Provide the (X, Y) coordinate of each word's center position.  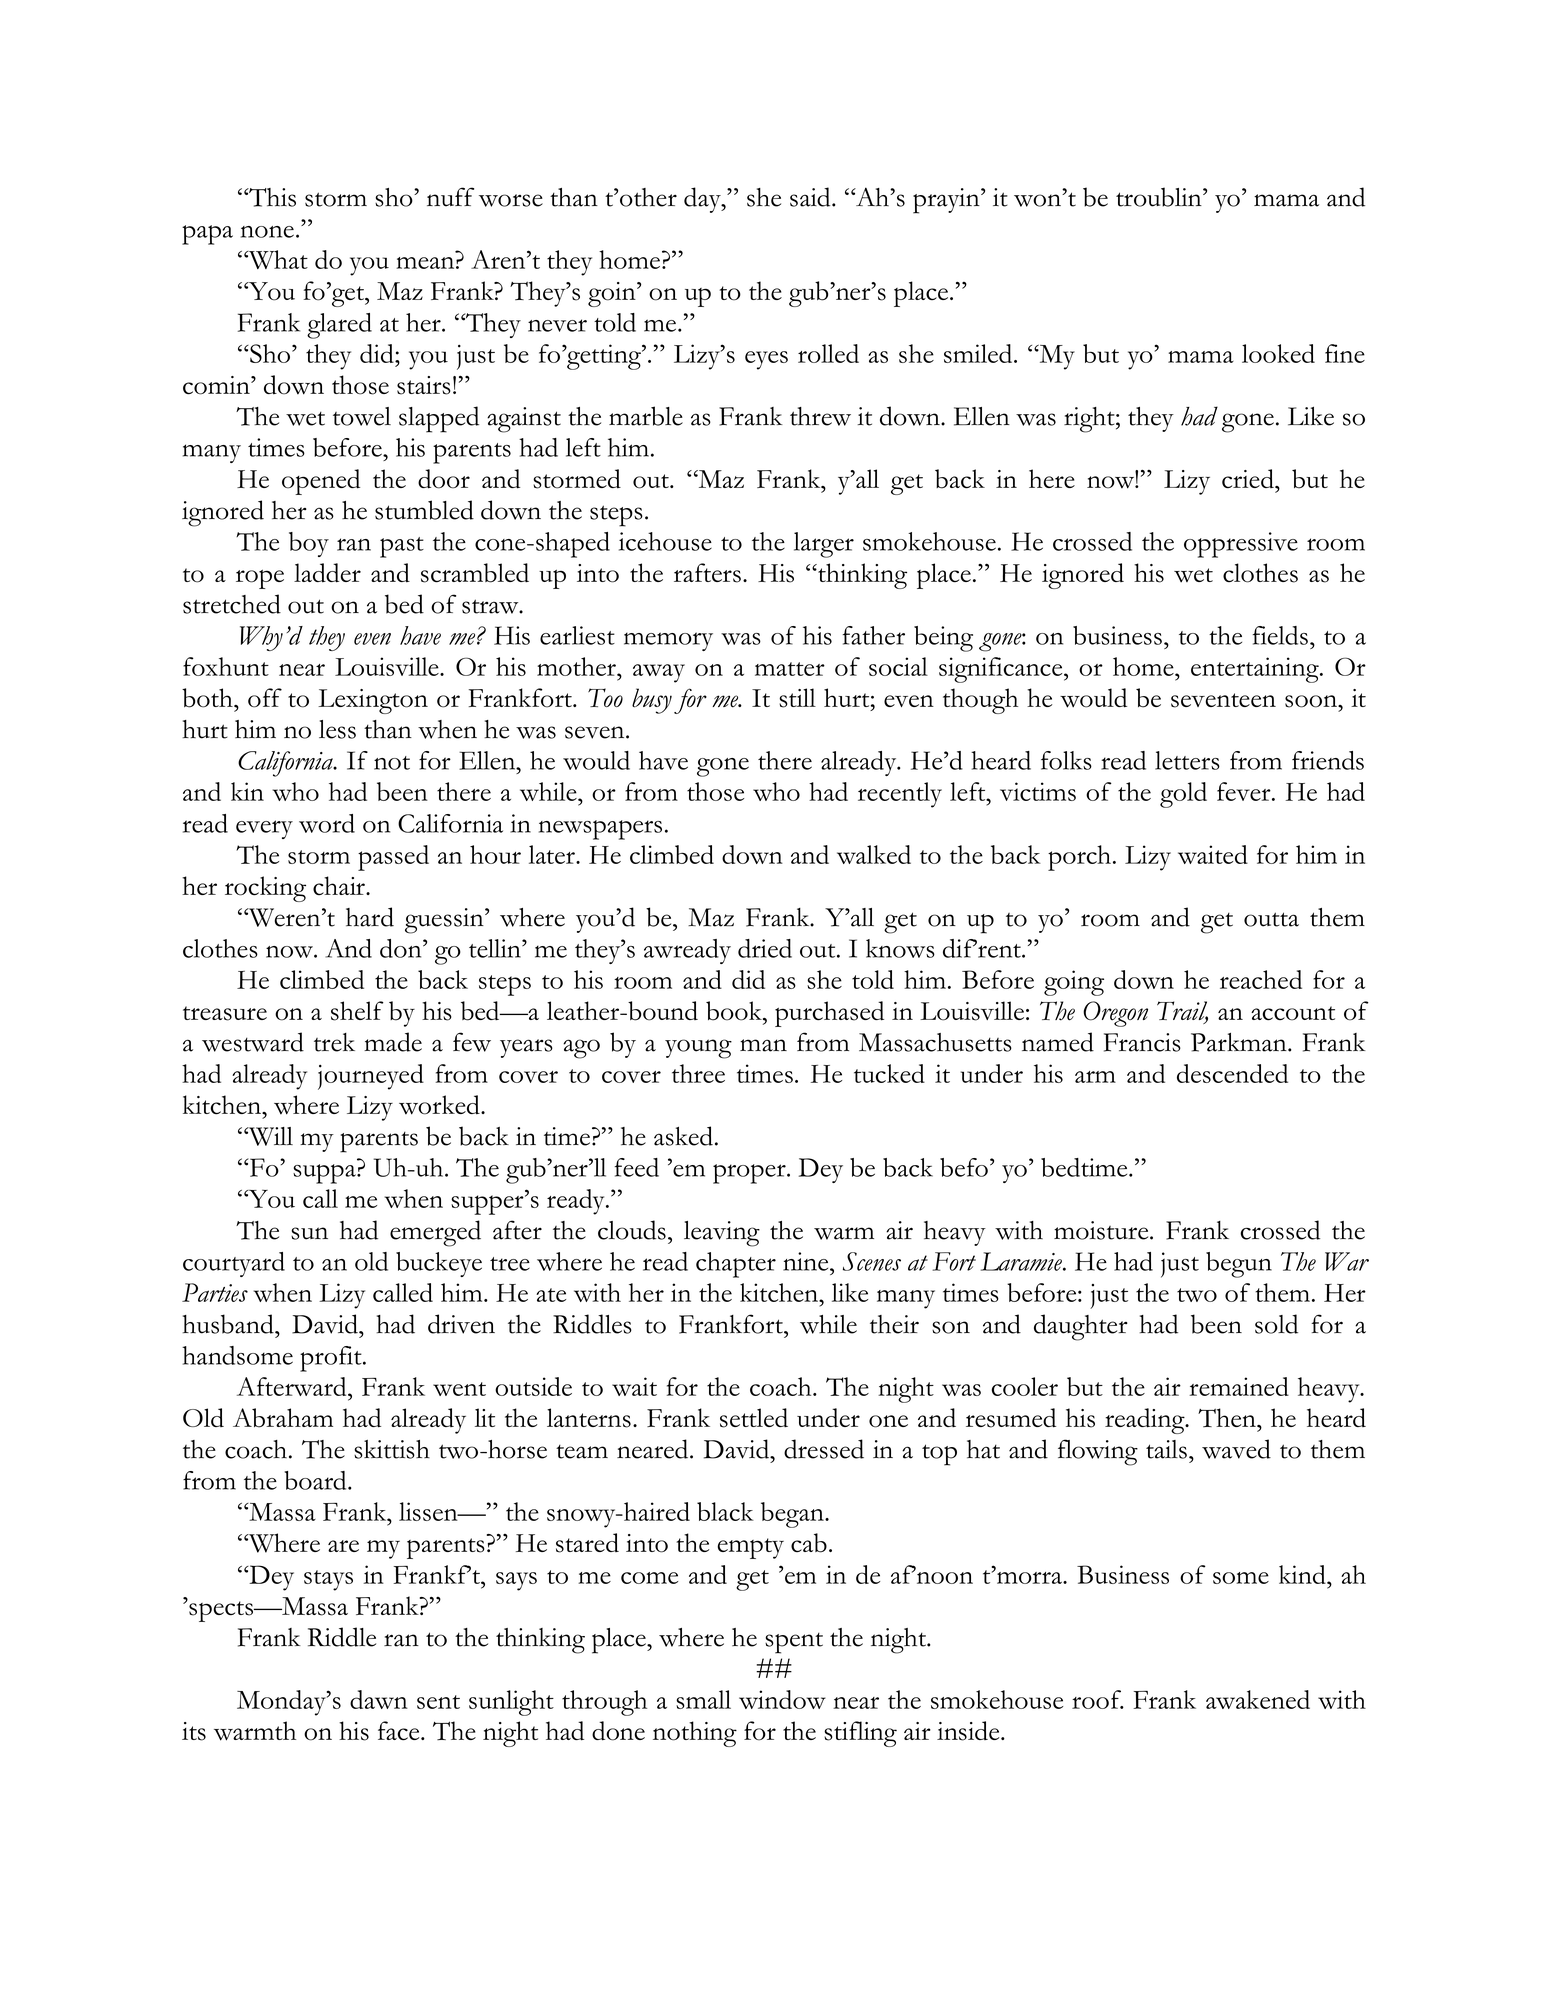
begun (1239, 1265)
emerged (435, 1233)
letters (1187, 760)
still (797, 698)
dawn (379, 1699)
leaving (722, 1234)
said (811, 197)
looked (1278, 353)
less (337, 729)
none (267, 232)
